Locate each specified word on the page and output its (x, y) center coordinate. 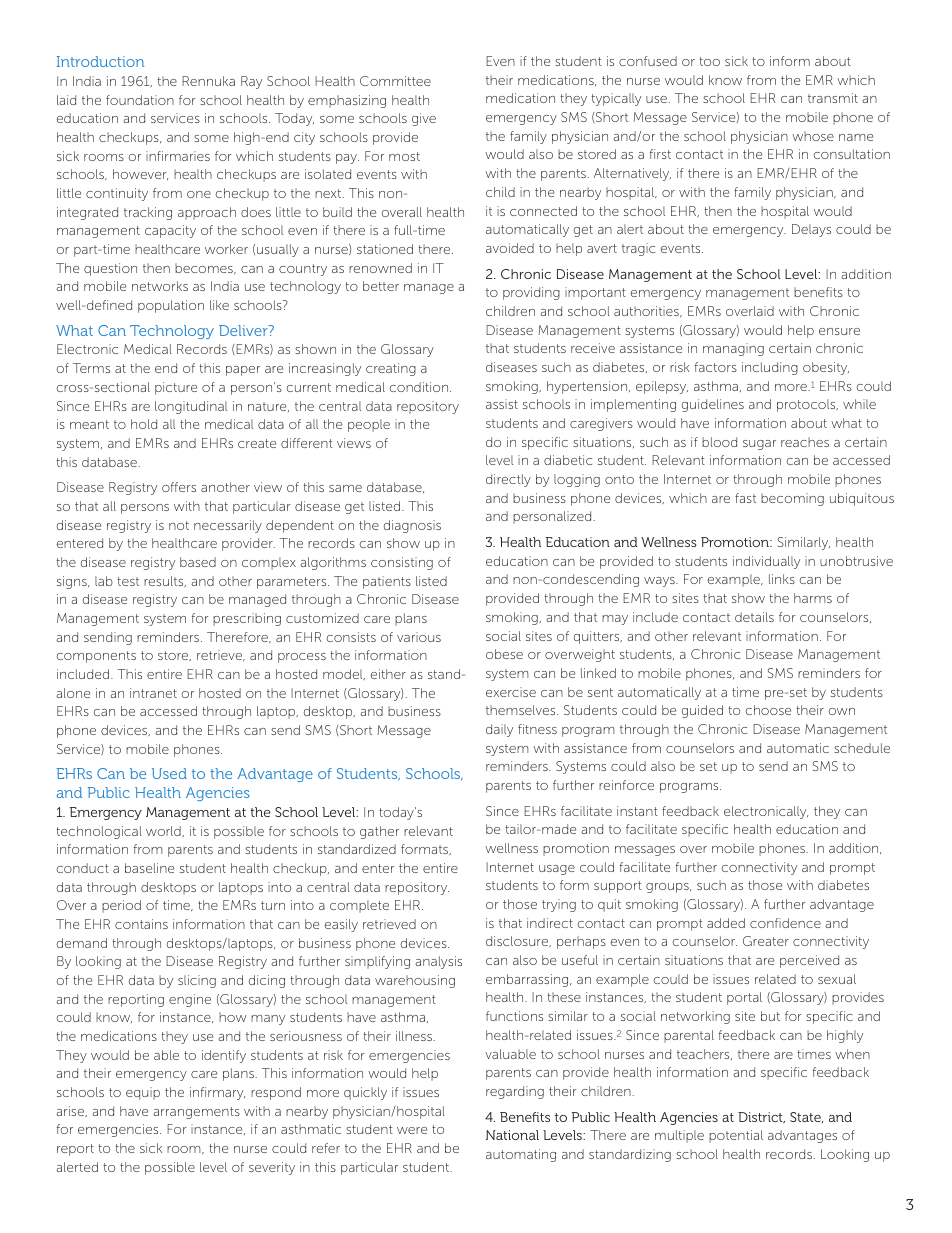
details (754, 617)
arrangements (196, 1113)
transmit (833, 98)
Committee (395, 81)
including (770, 368)
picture (176, 388)
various (419, 637)
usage (557, 870)
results (165, 581)
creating (391, 369)
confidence (785, 923)
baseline (149, 868)
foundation (140, 100)
